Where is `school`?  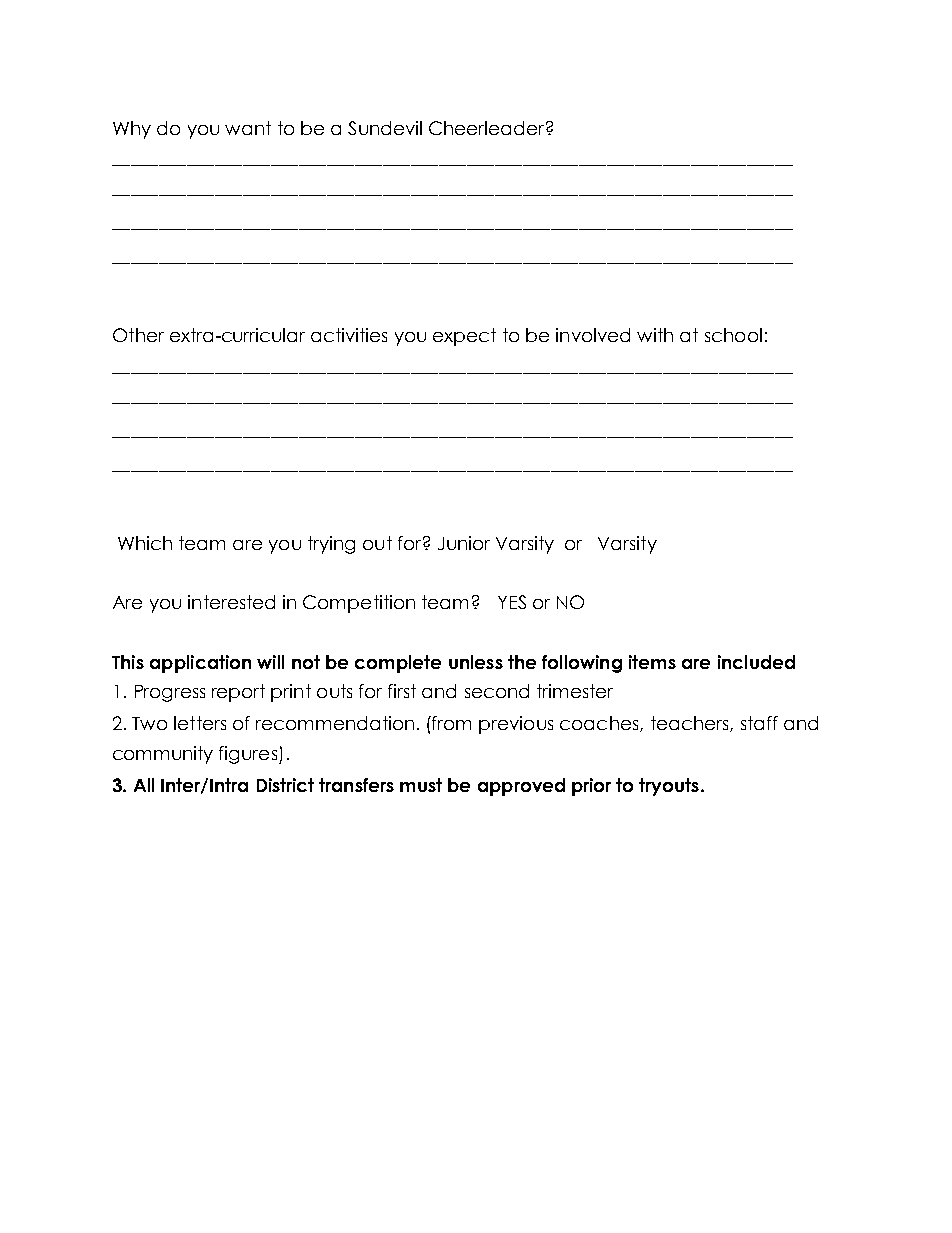 school is located at coordinates (733, 335).
